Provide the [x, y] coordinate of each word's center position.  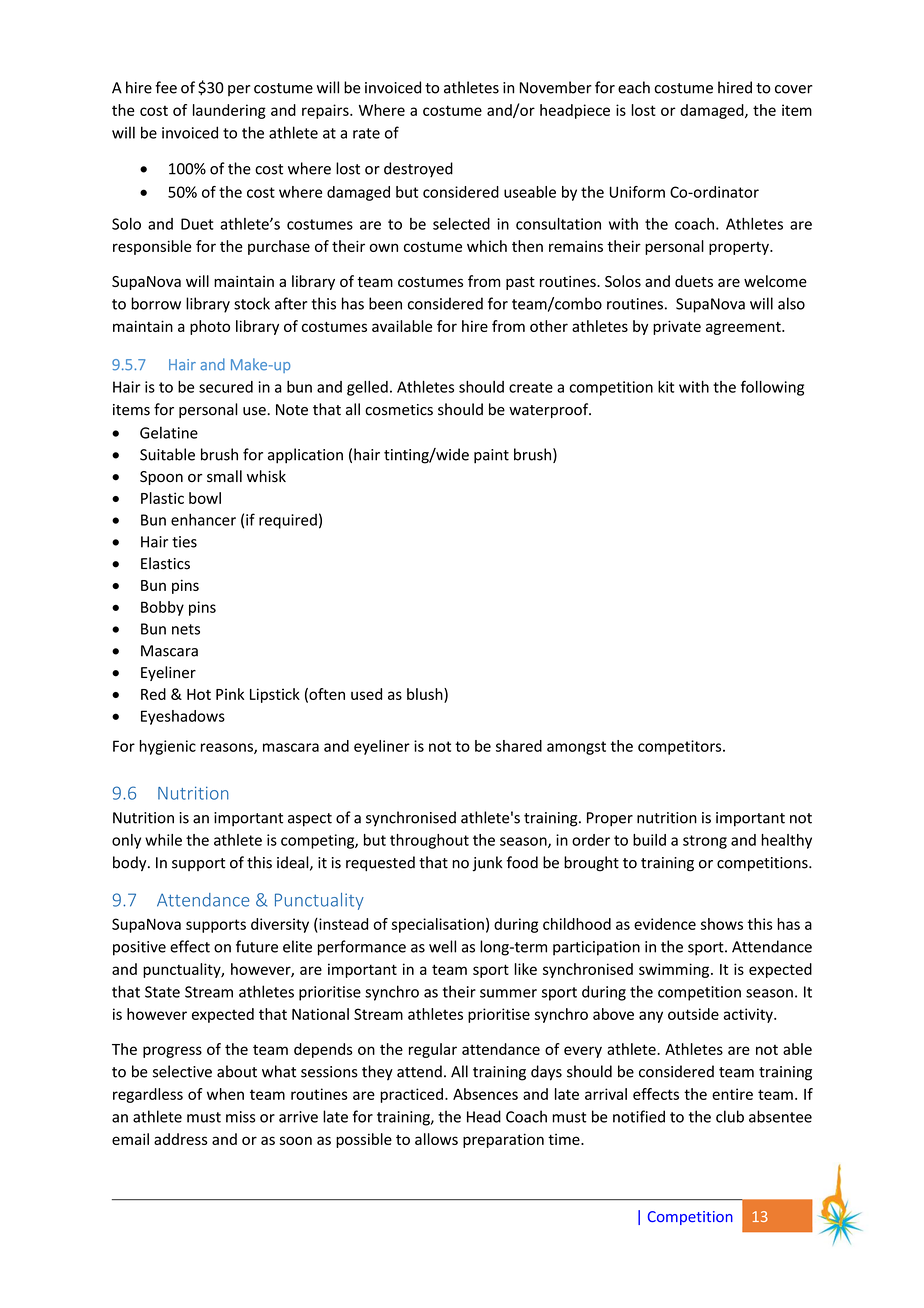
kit [666, 387]
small [224, 476]
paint [491, 456]
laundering [229, 111]
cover [793, 89]
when [225, 1094]
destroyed [418, 170]
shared [519, 746]
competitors [681, 747]
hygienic [168, 747]
